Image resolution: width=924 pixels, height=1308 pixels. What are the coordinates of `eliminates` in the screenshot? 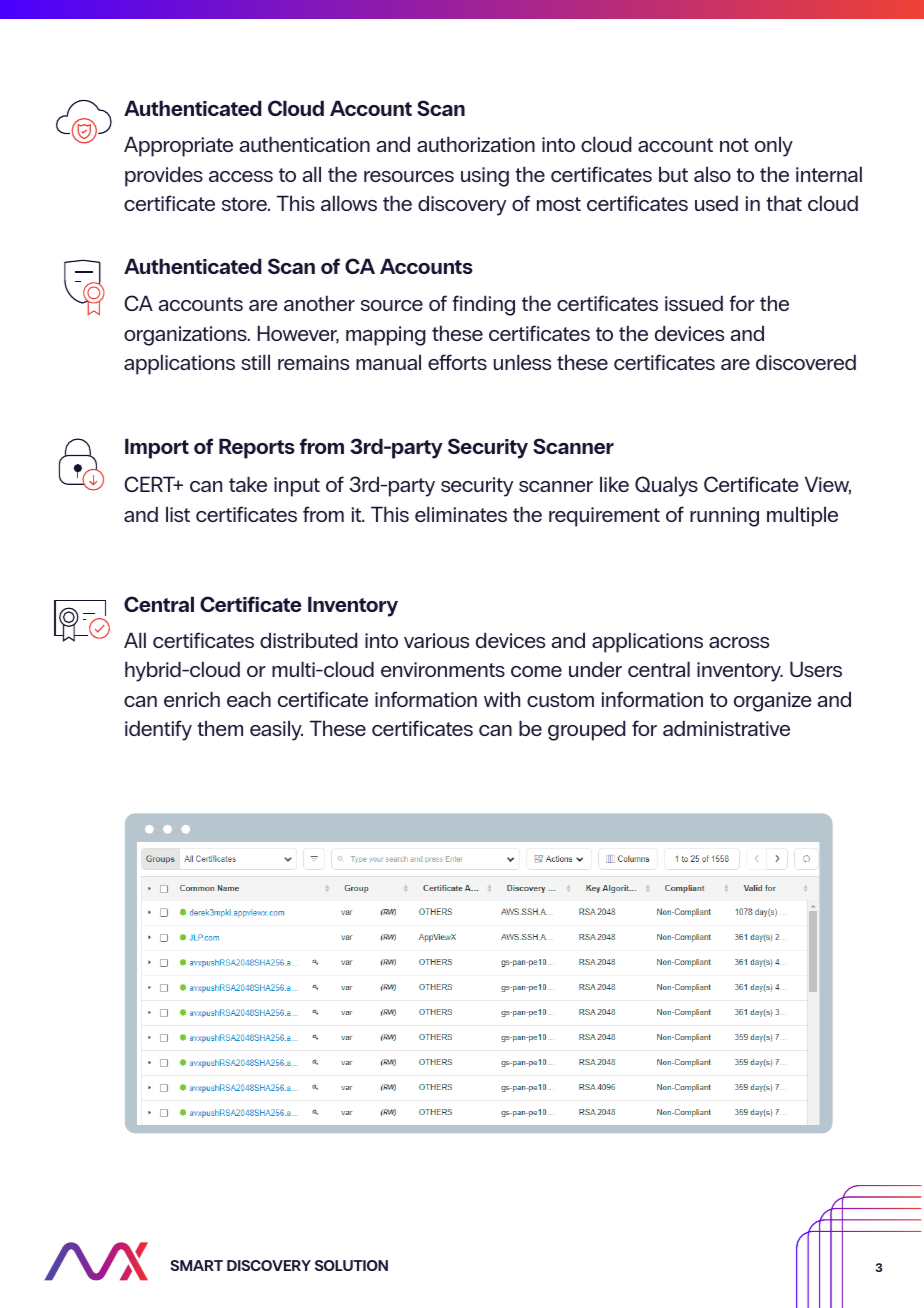 It's located at (461, 514).
